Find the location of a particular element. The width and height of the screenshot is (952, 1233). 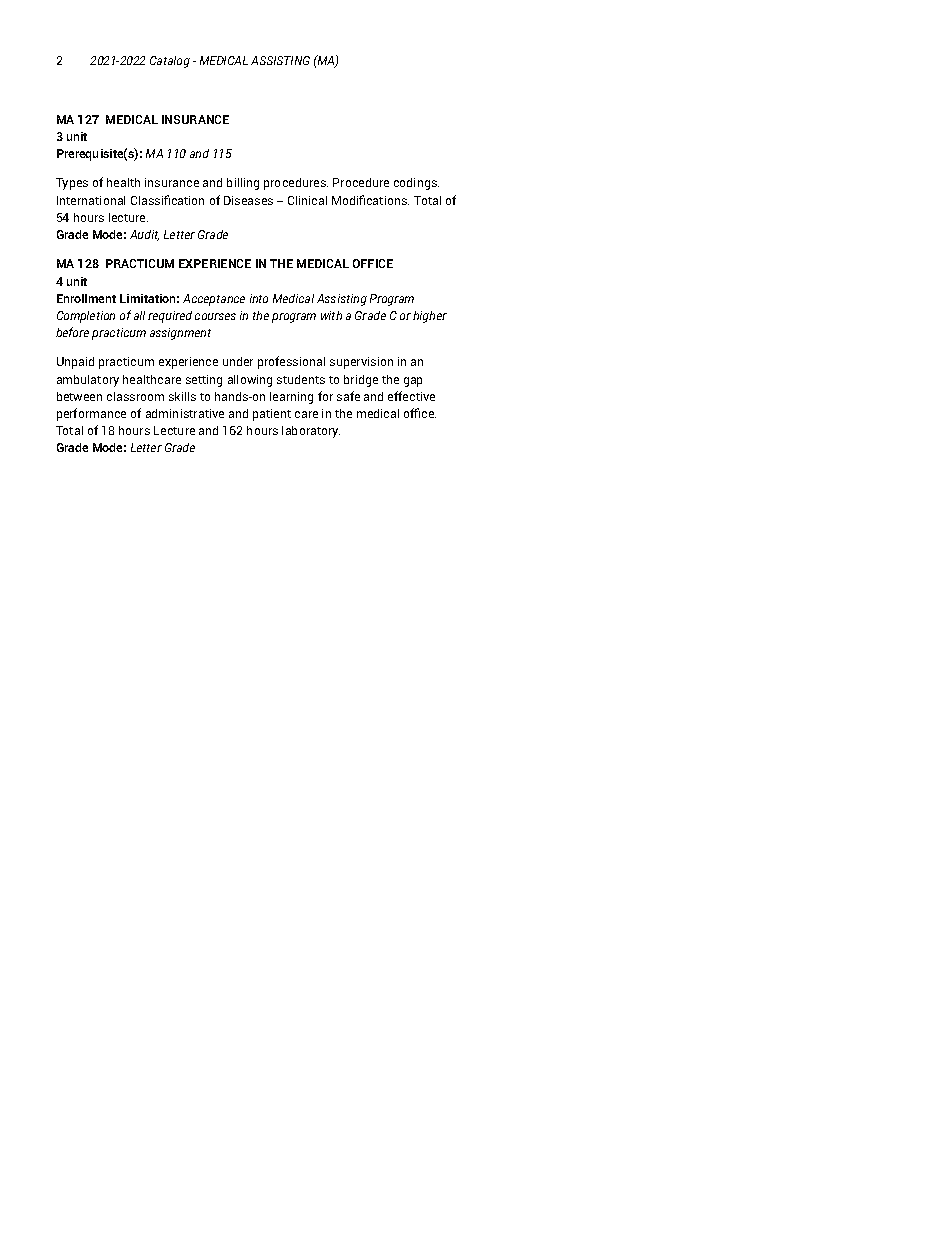

performance is located at coordinates (91, 414).
